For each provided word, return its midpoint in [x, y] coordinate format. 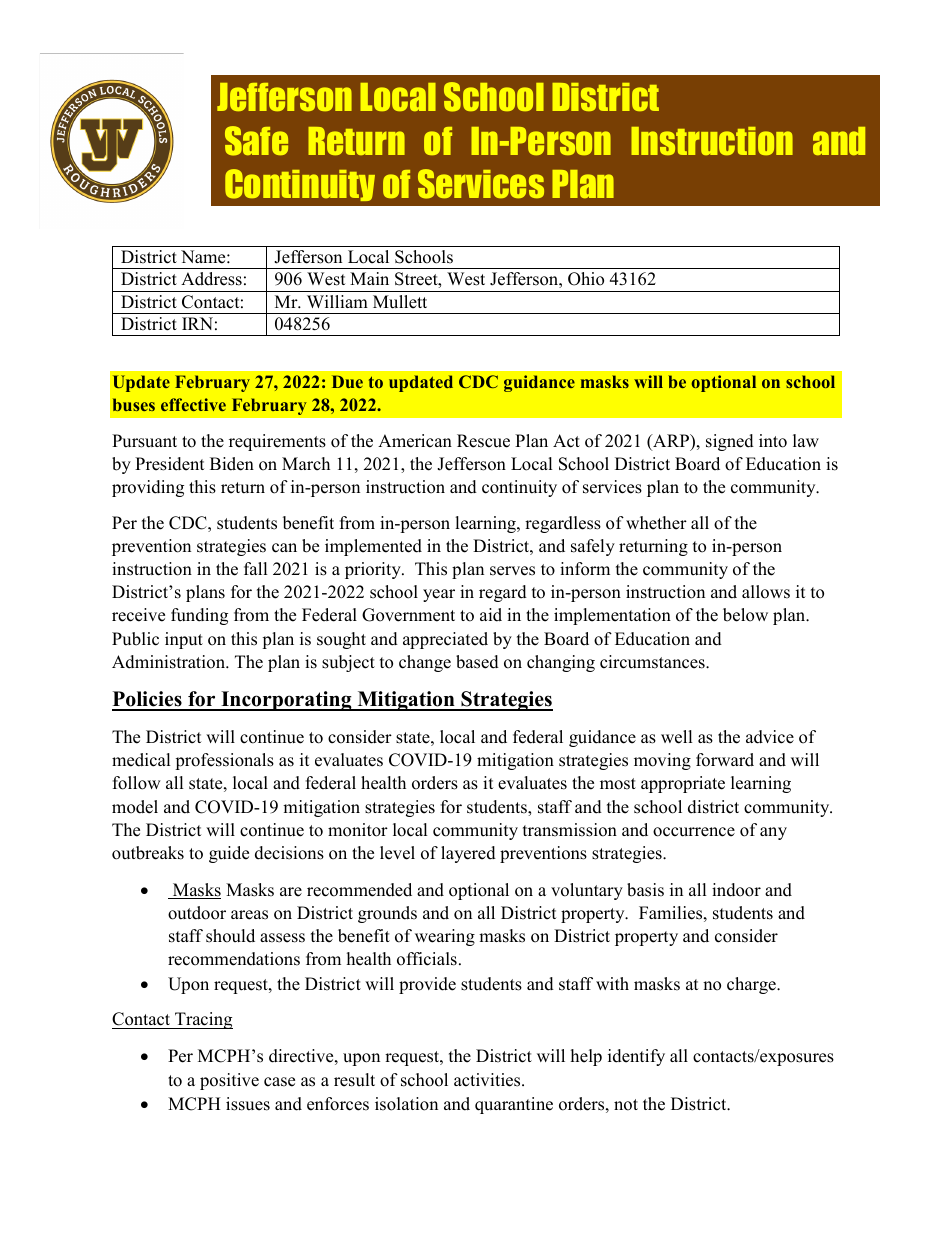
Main [369, 278]
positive [229, 1081]
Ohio [586, 279]
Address [211, 279]
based [477, 662]
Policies [148, 700]
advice [770, 737]
